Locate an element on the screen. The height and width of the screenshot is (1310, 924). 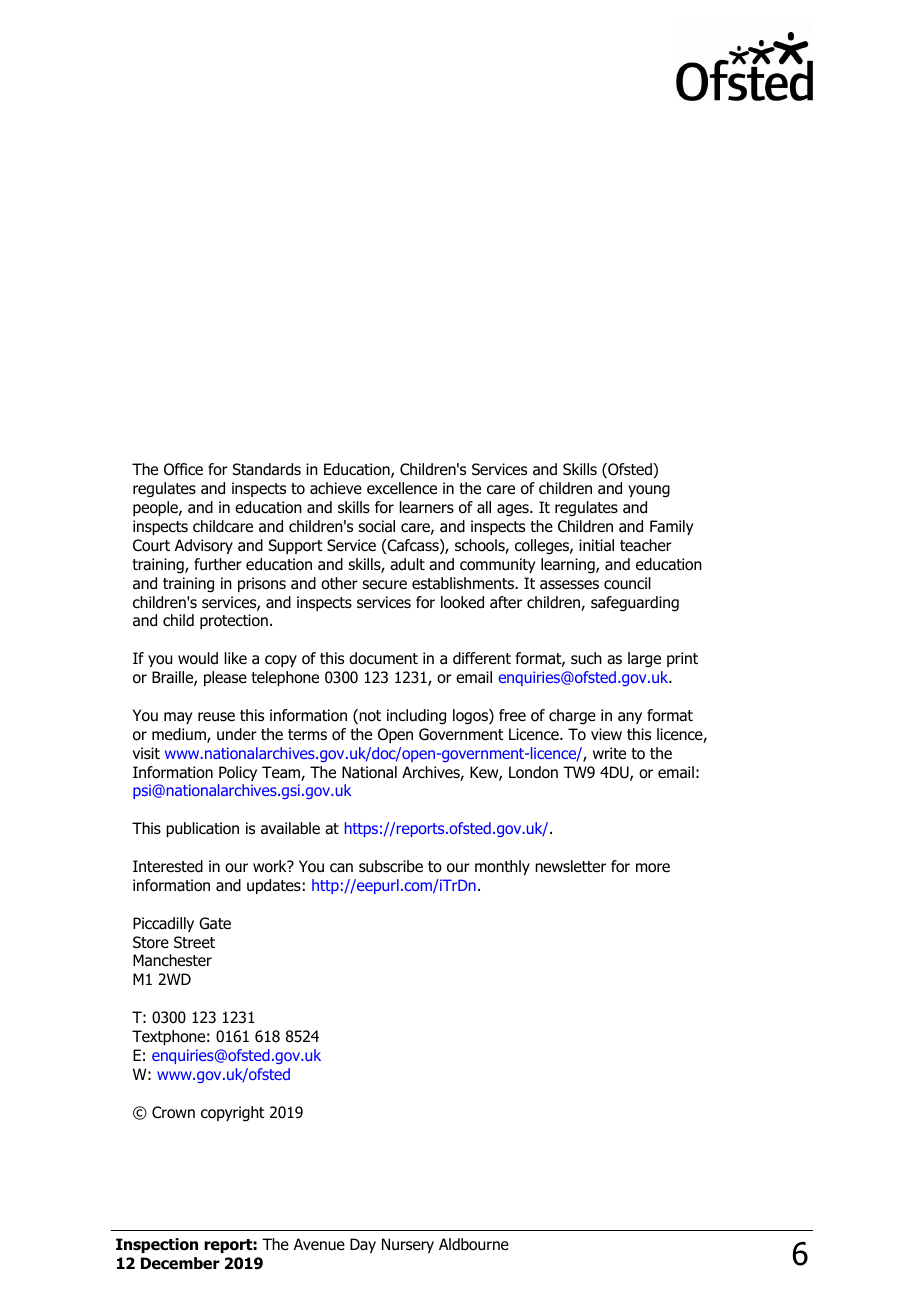
Interested is located at coordinates (168, 866).
